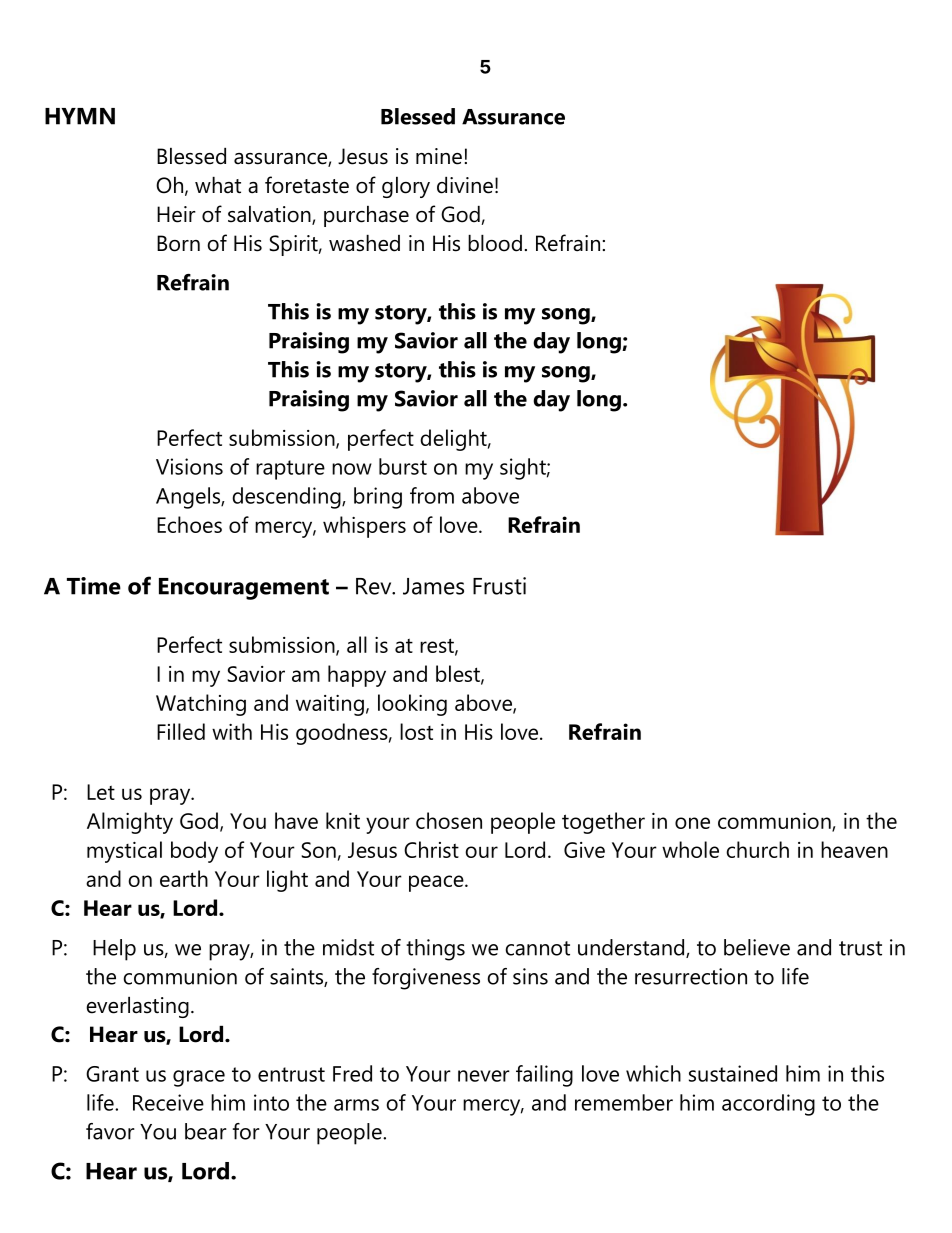 The width and height of the page is (952, 1233). Describe the element at coordinates (692, 823) in the page. I see `one` at that location.
